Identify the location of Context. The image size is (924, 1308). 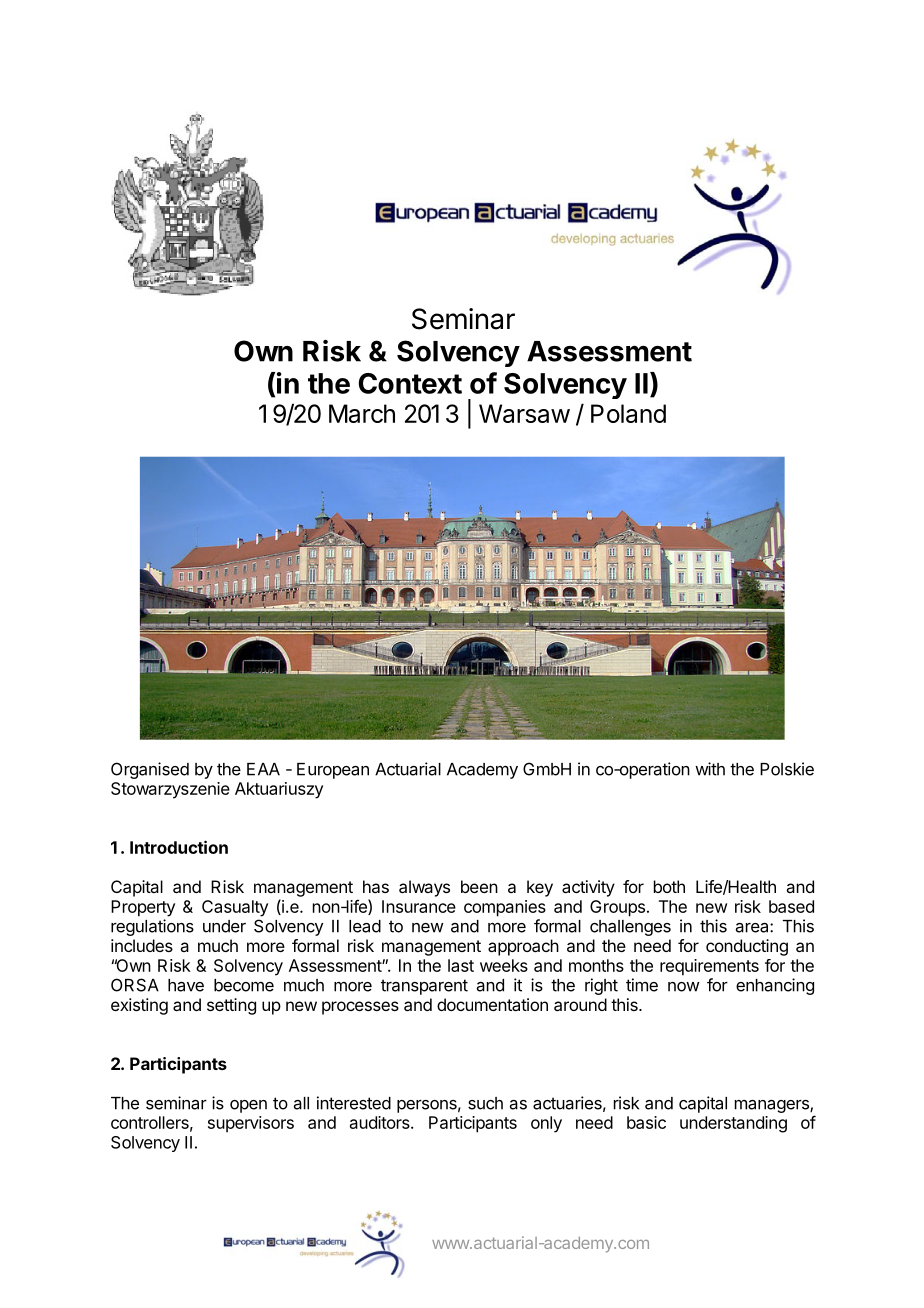
(410, 383).
